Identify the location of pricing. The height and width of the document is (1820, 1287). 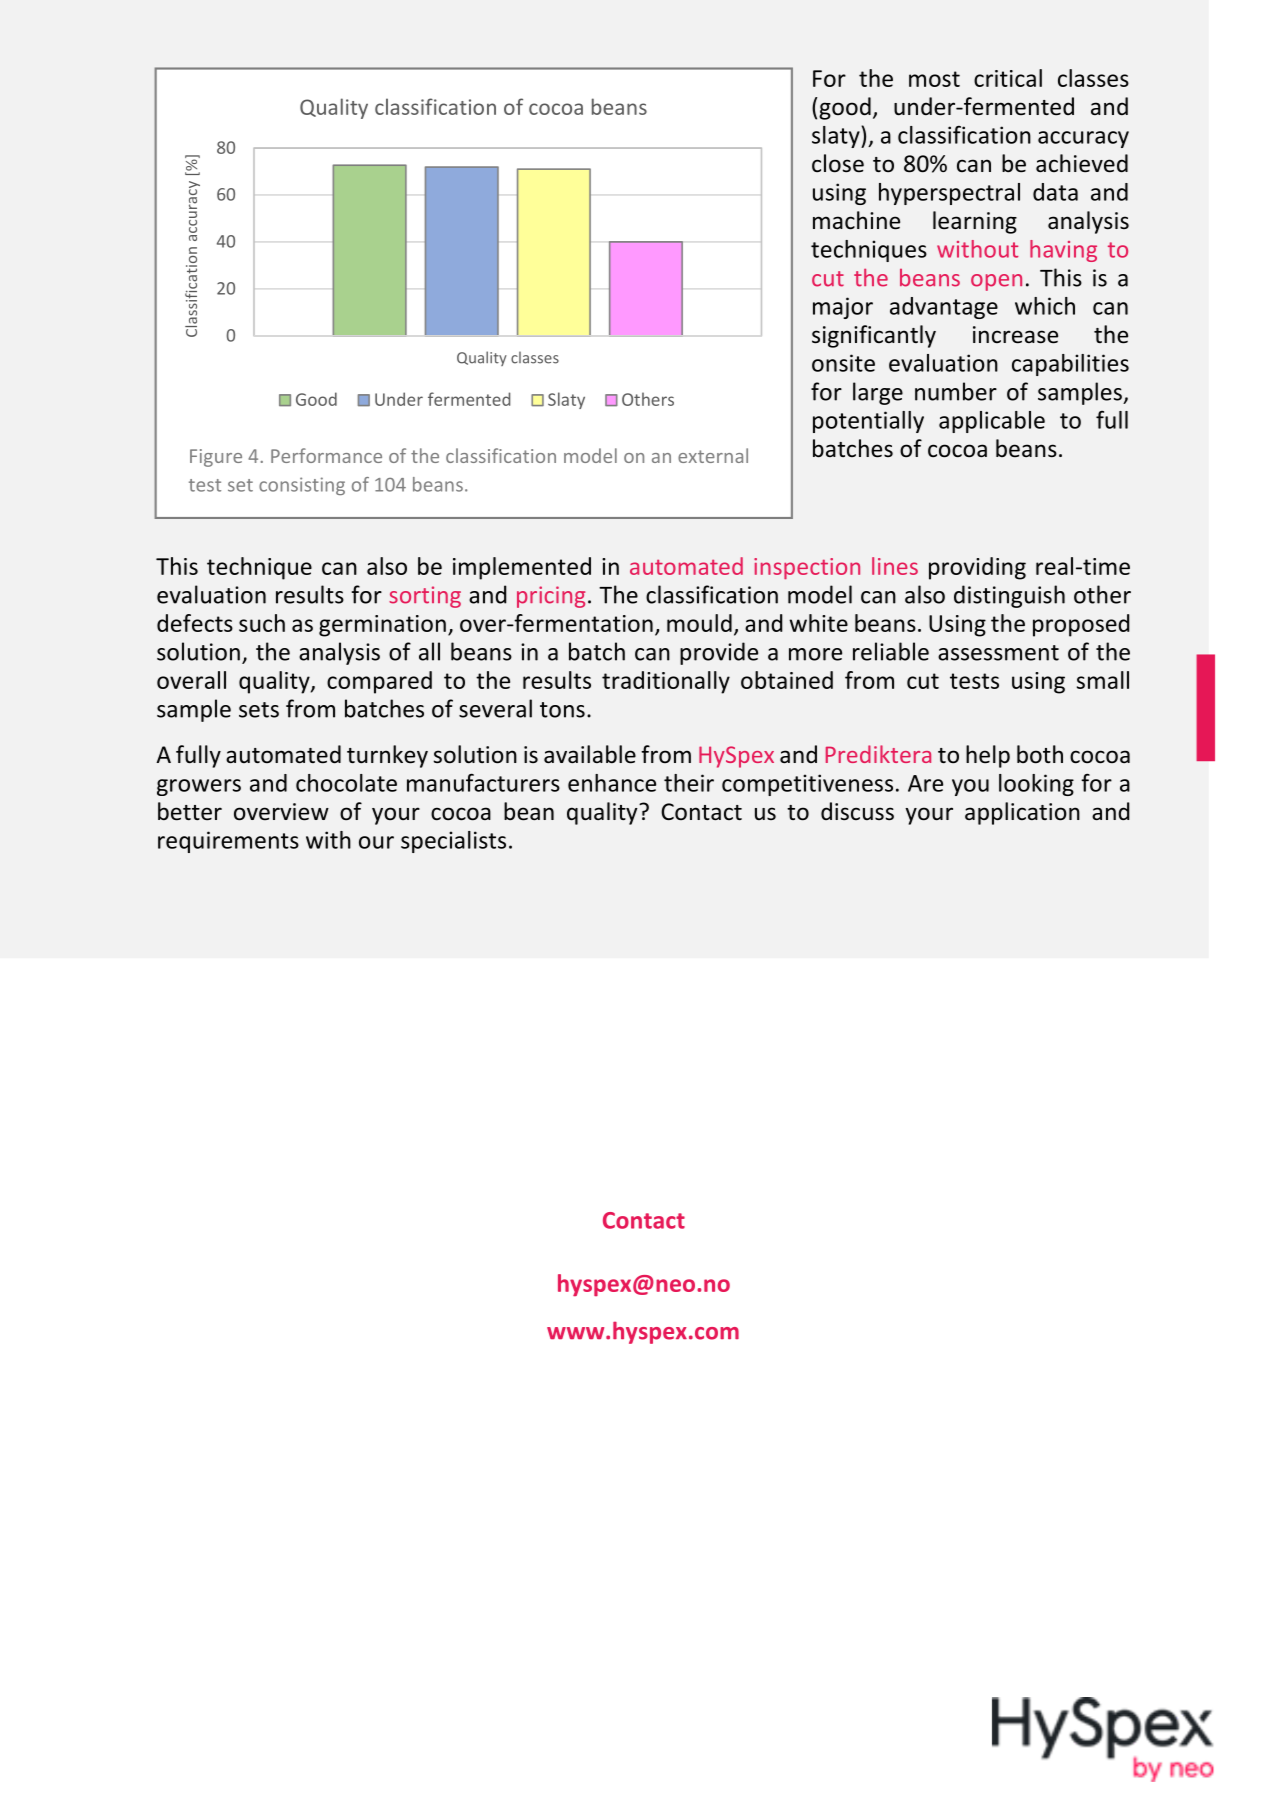
(551, 597).
